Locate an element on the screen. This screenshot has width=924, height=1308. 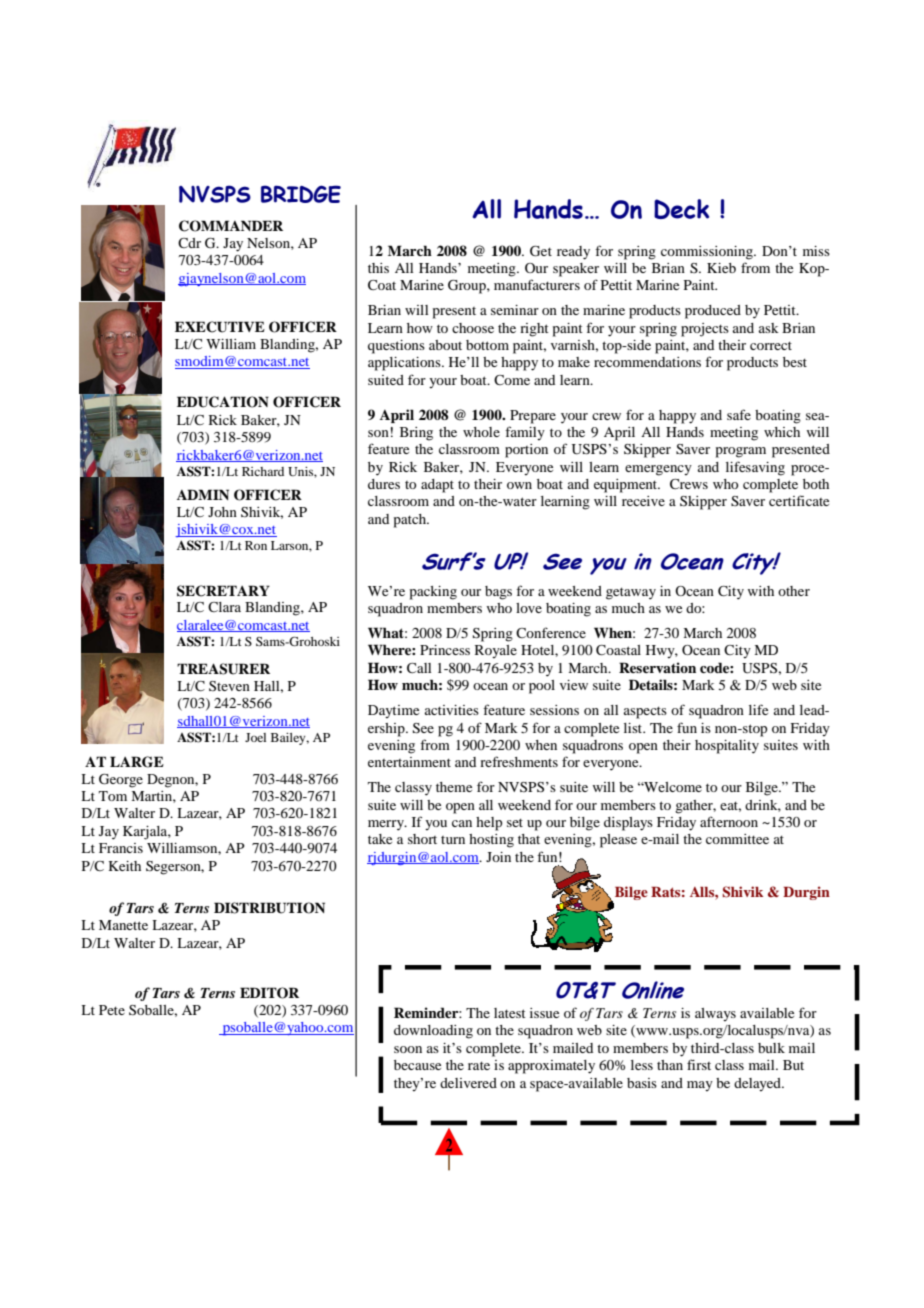
COMMANDER is located at coordinates (231, 226).
